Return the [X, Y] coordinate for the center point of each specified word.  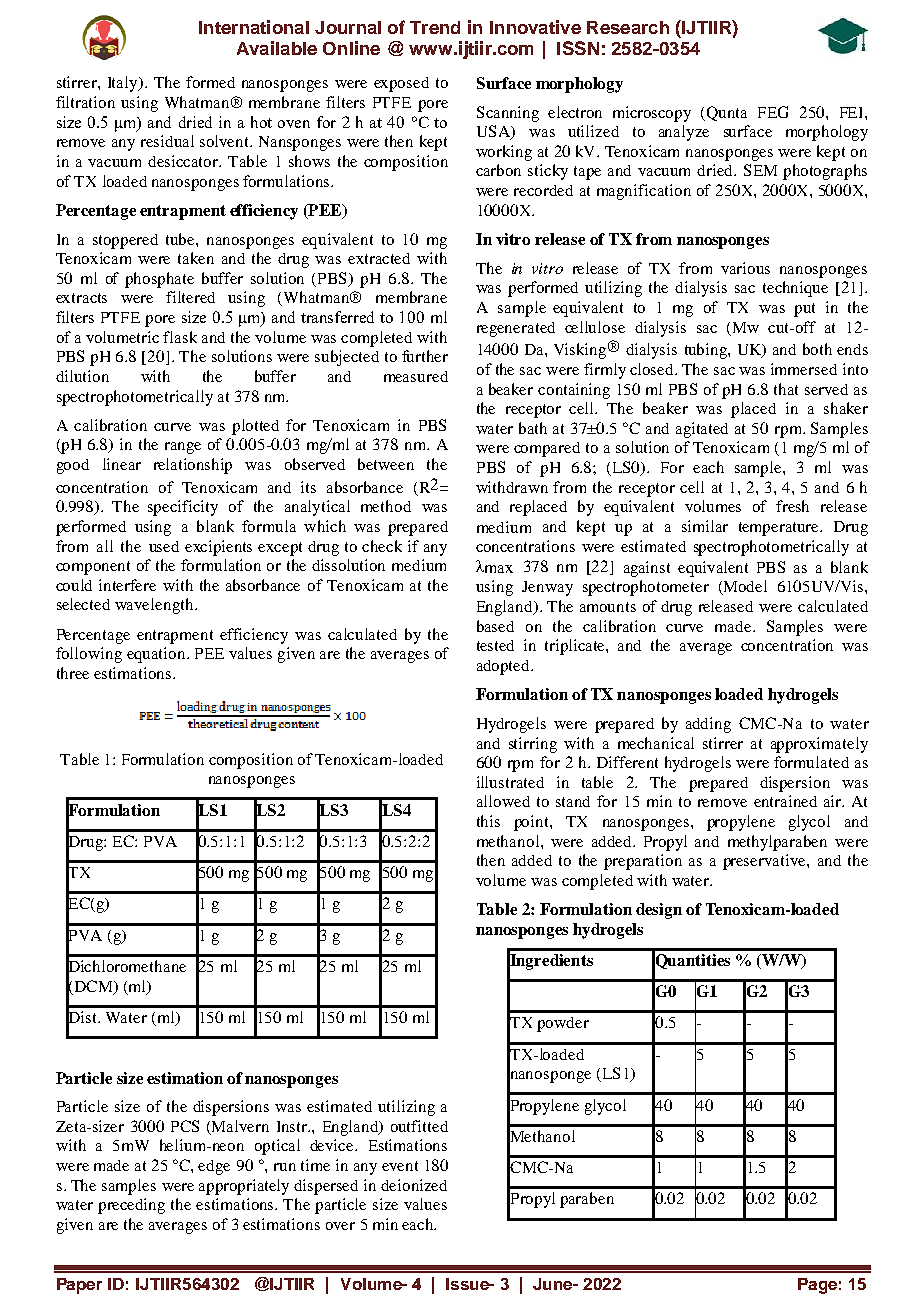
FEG [773, 112]
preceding [131, 1206]
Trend [435, 27]
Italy [124, 84]
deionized [414, 1185]
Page [817, 1286]
